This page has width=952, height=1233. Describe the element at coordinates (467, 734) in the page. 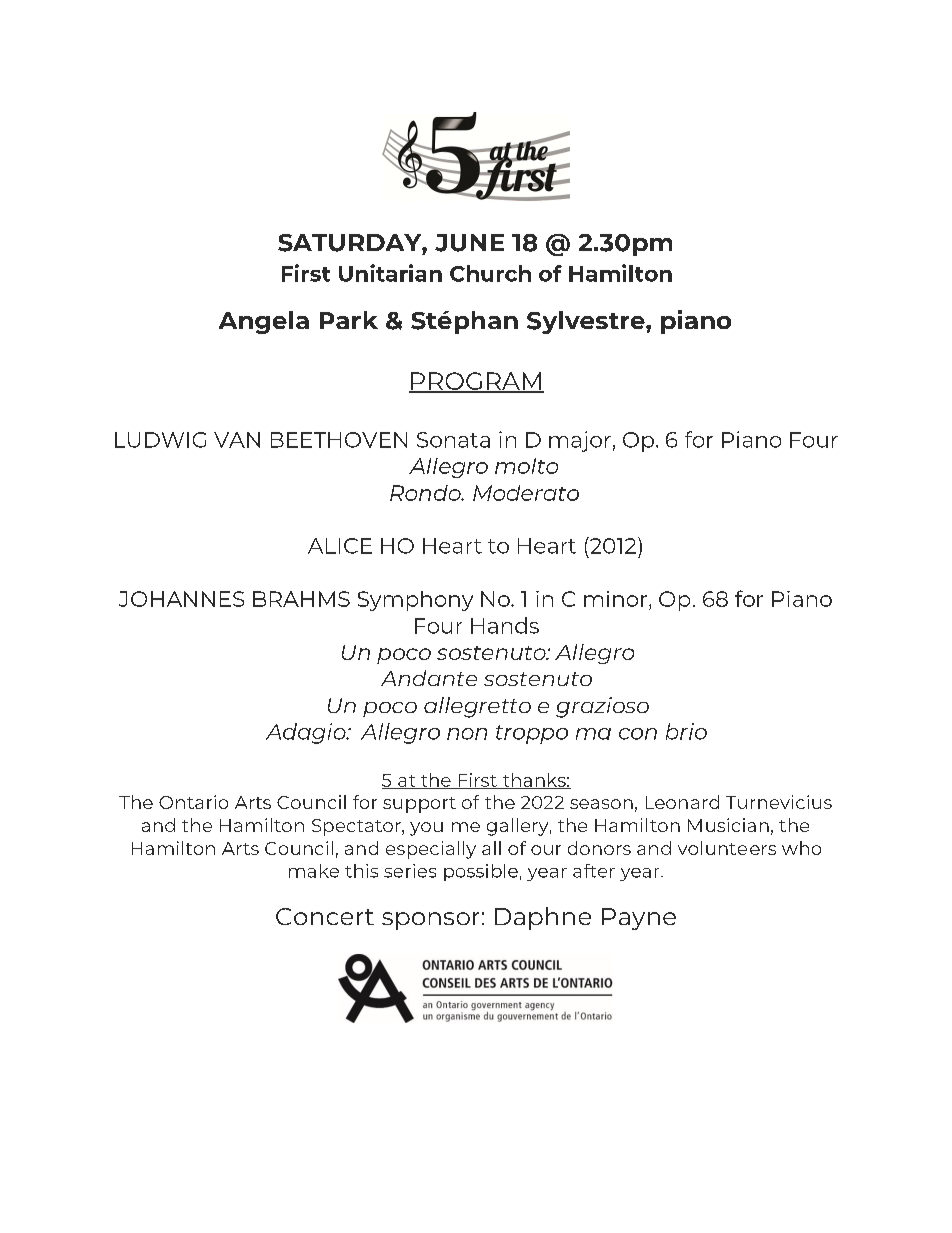

I see `non` at that location.
